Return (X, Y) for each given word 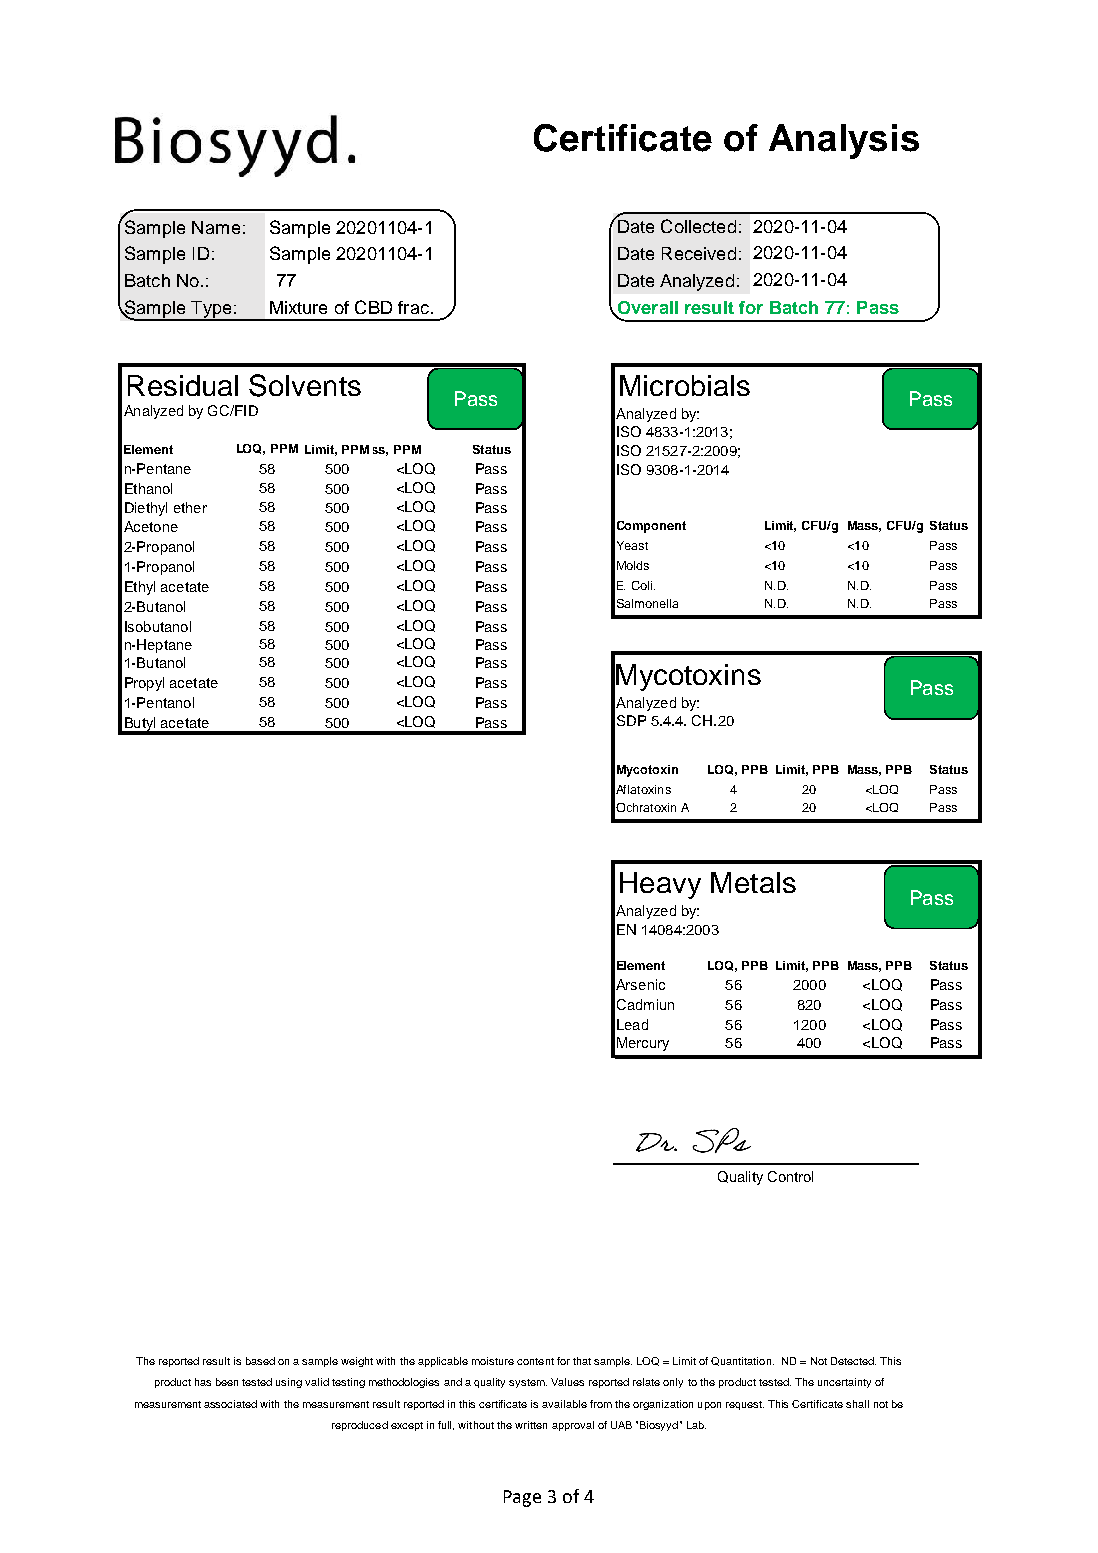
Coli (643, 585)
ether (190, 507)
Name (216, 227)
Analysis (844, 141)
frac (413, 307)
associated (230, 1404)
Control (790, 1176)
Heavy (660, 885)
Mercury (643, 1044)
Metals (753, 882)
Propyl (144, 684)
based (260, 1361)
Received (699, 253)
